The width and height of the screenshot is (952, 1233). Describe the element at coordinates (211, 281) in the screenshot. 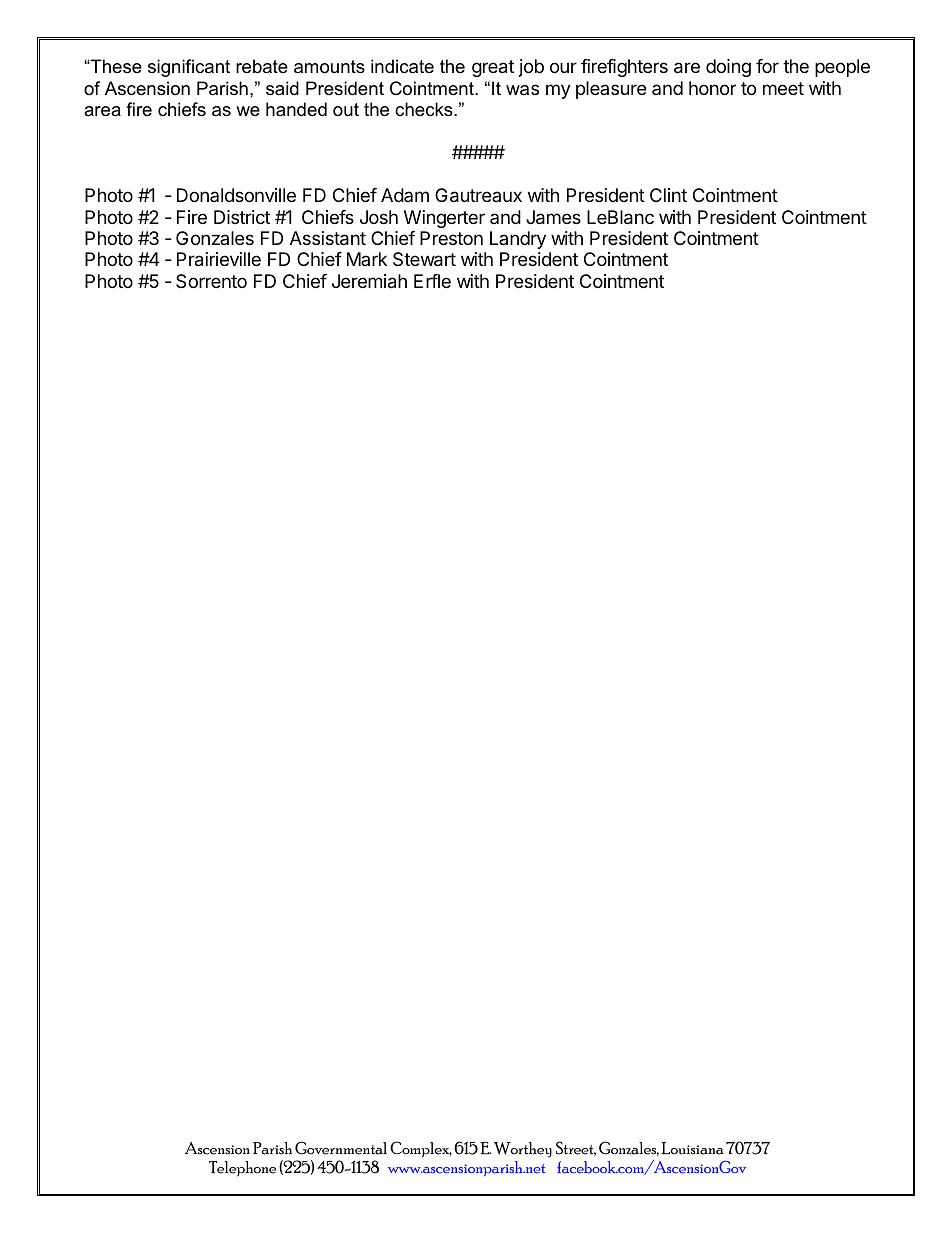

I see `Sorrento` at that location.
